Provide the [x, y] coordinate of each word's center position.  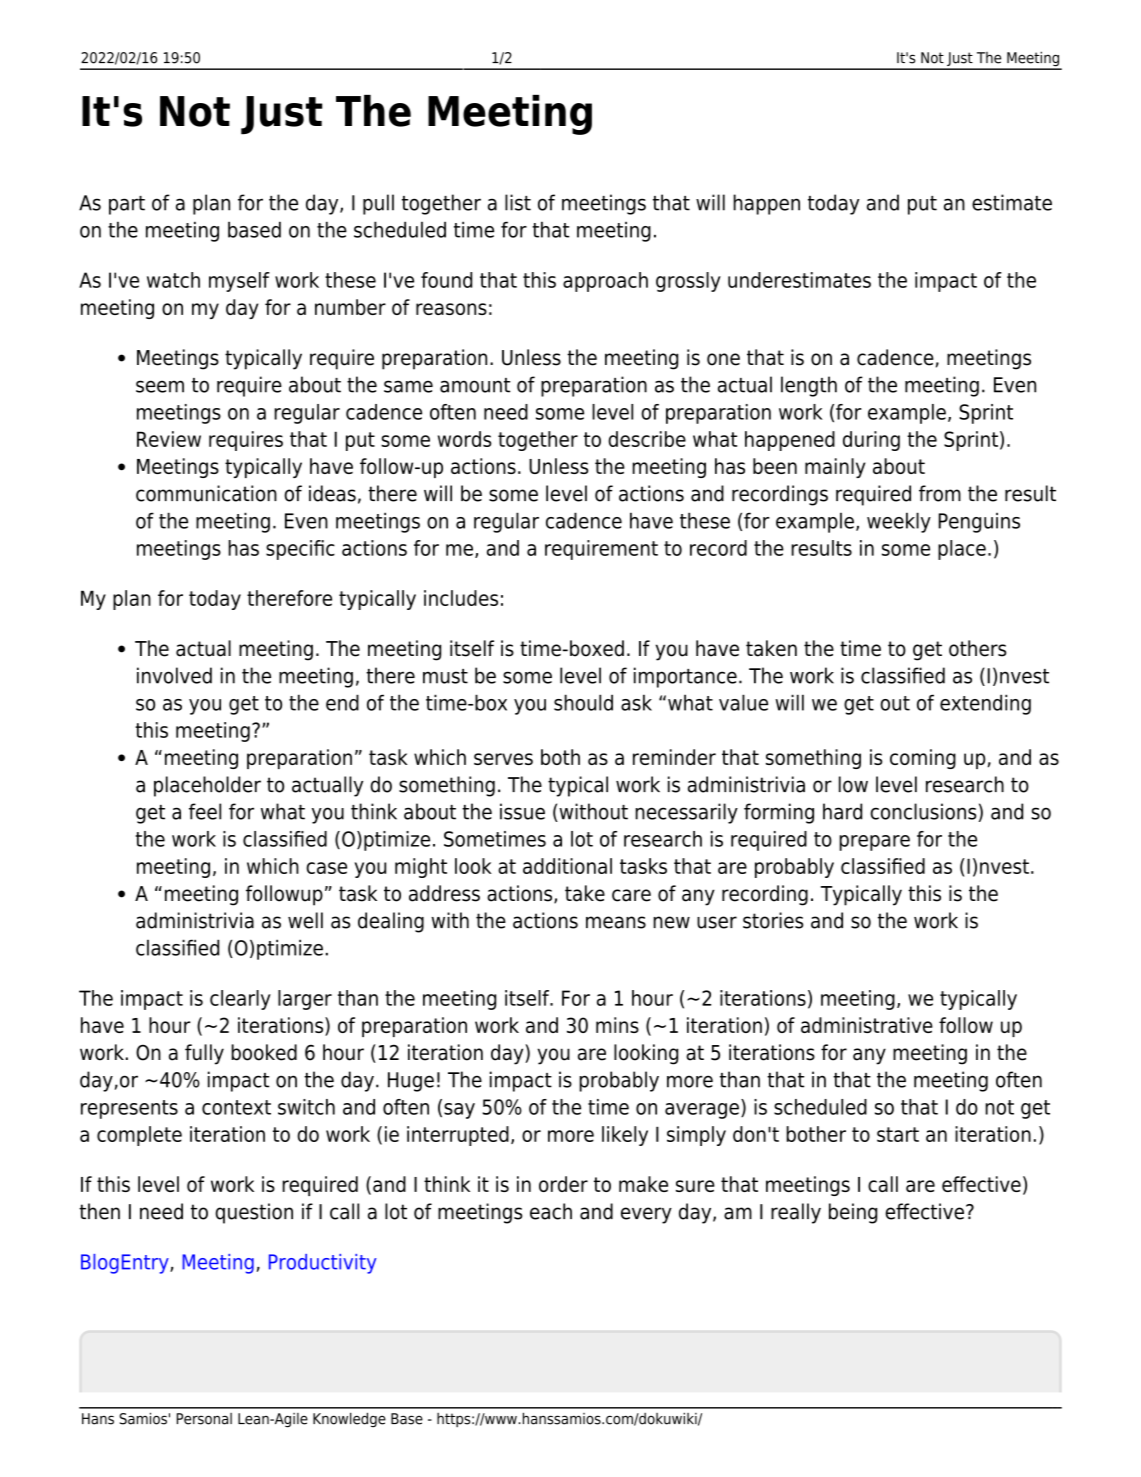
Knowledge [349, 1420]
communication [206, 493]
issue [522, 811]
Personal [204, 1419]
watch [173, 280]
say [459, 1111]
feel [205, 811]
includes [461, 598]
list [518, 202]
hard [842, 811]
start [898, 1134]
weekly [899, 522]
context [236, 1107]
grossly [688, 282]
